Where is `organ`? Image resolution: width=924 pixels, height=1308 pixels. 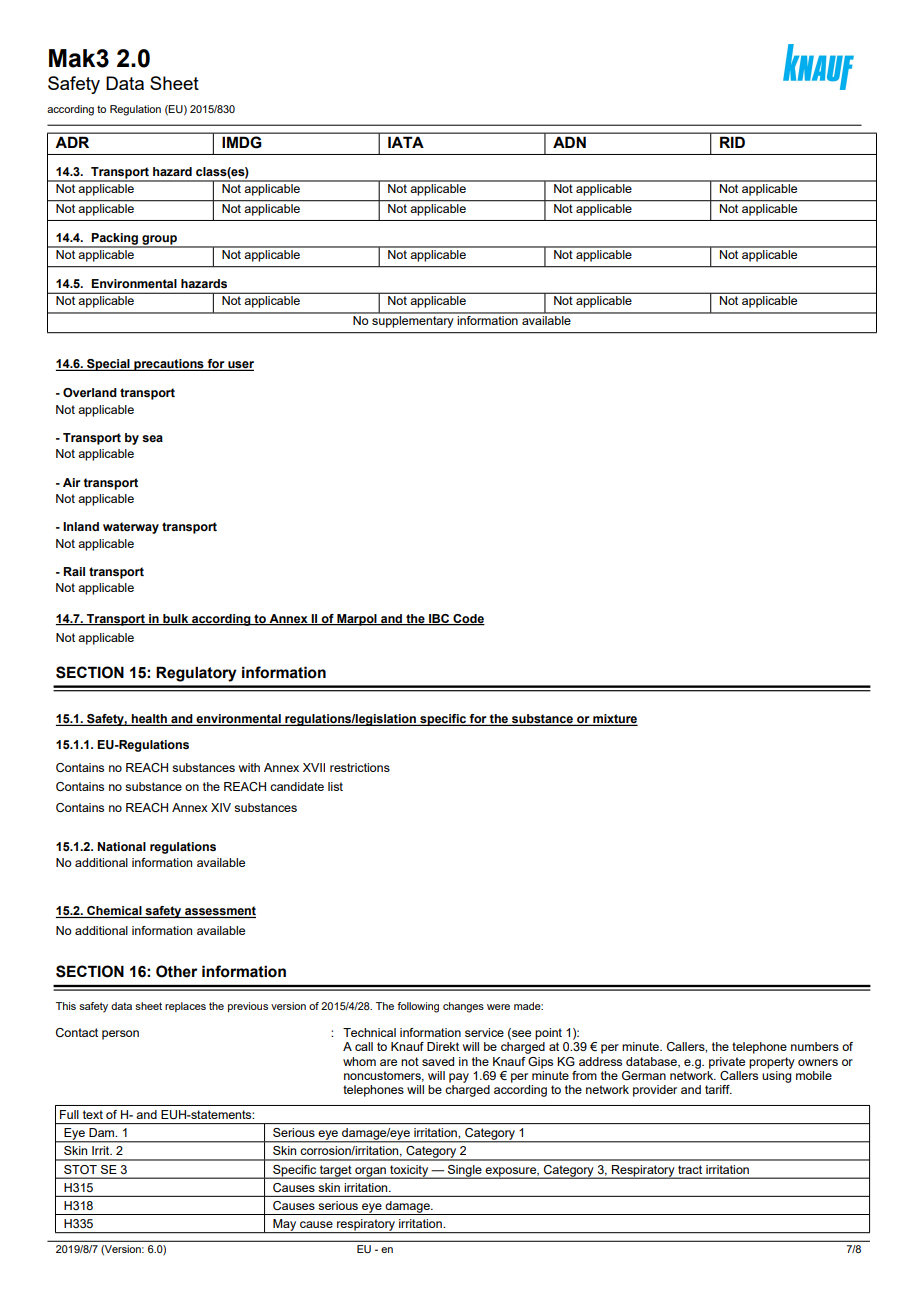 organ is located at coordinates (370, 1173).
